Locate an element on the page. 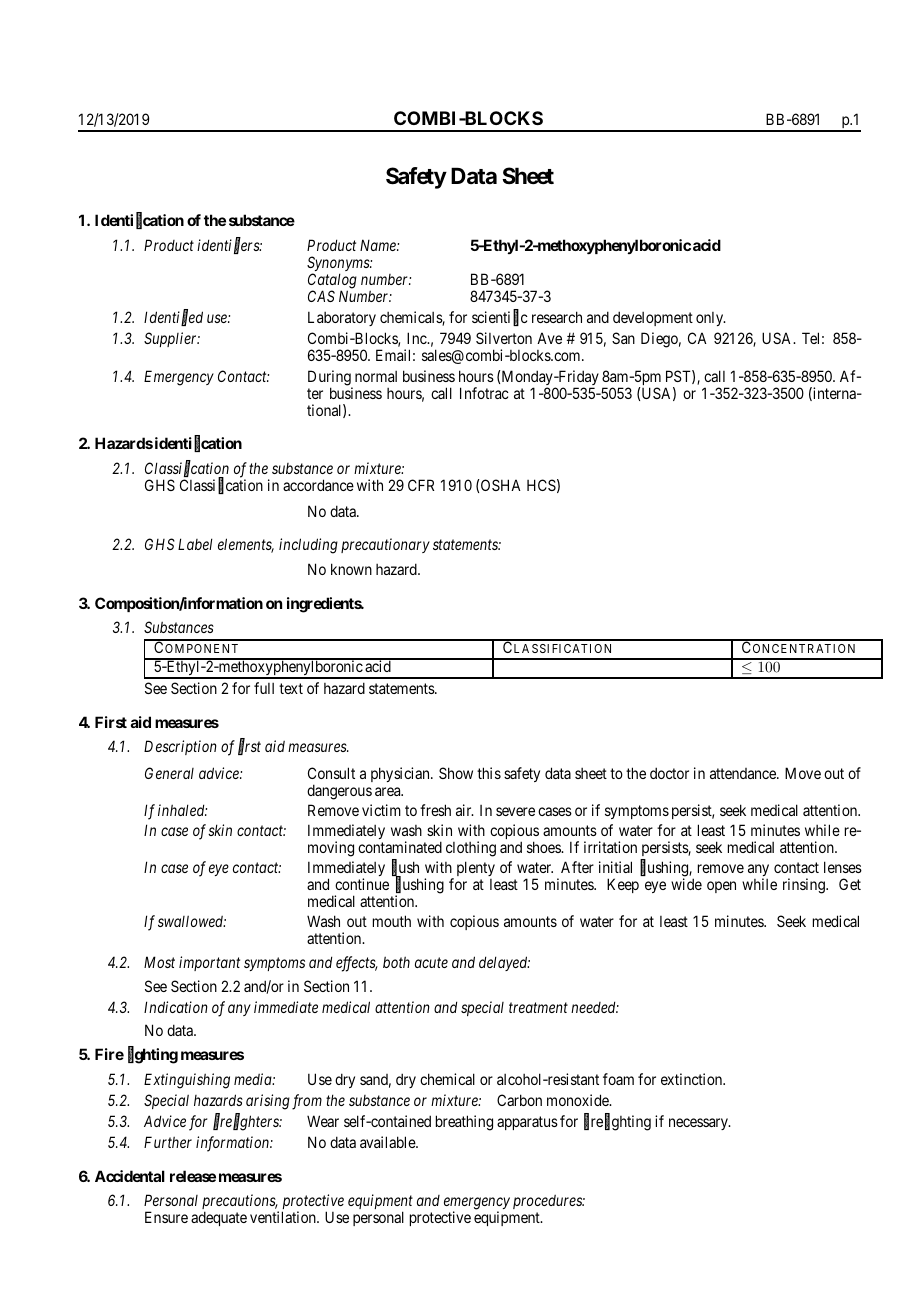 This document has width=924, height=1308. breathing is located at coordinates (464, 1123).
